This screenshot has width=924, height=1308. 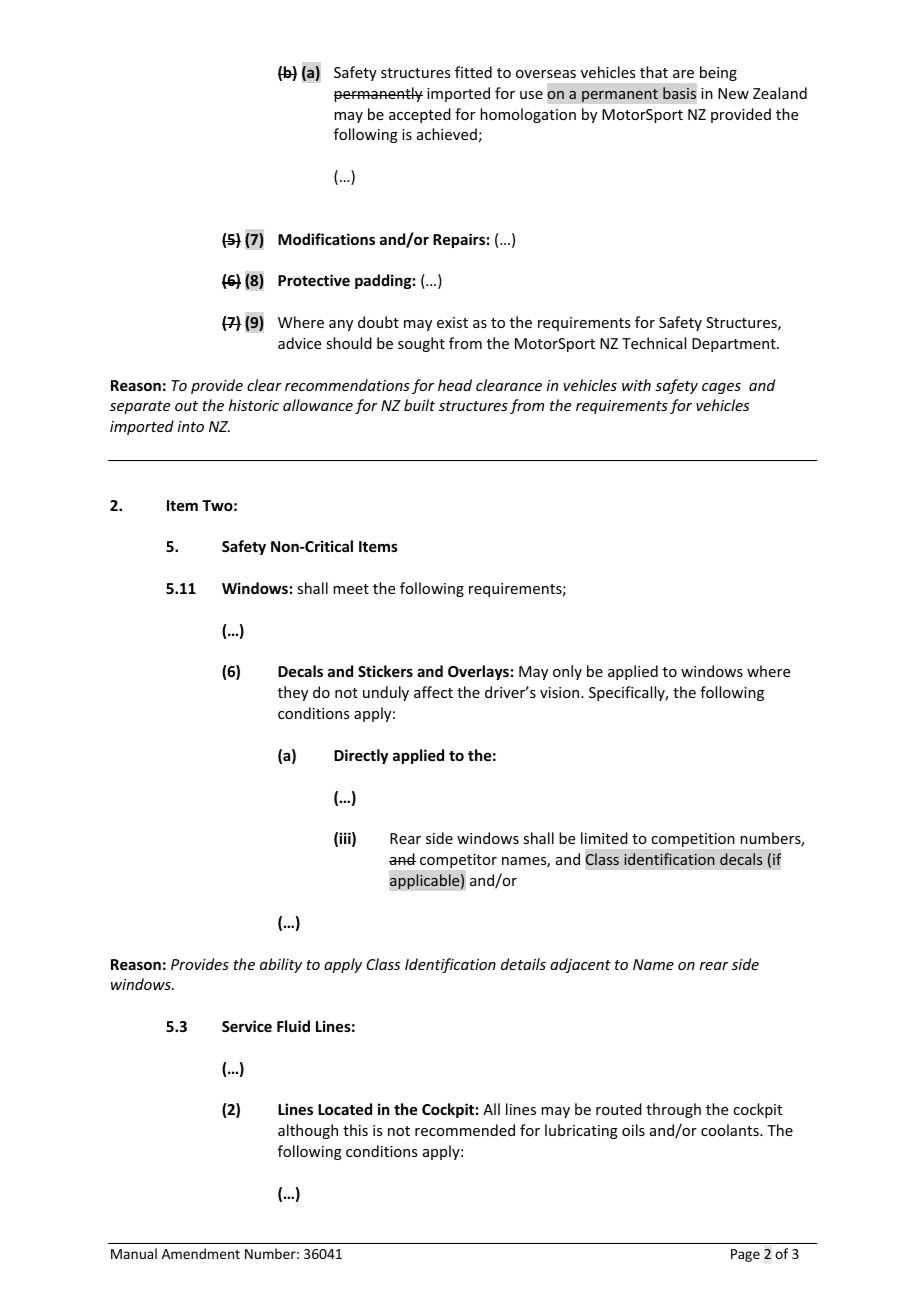 What do you see at coordinates (326, 239) in the screenshot?
I see `Modifications` at bounding box center [326, 239].
